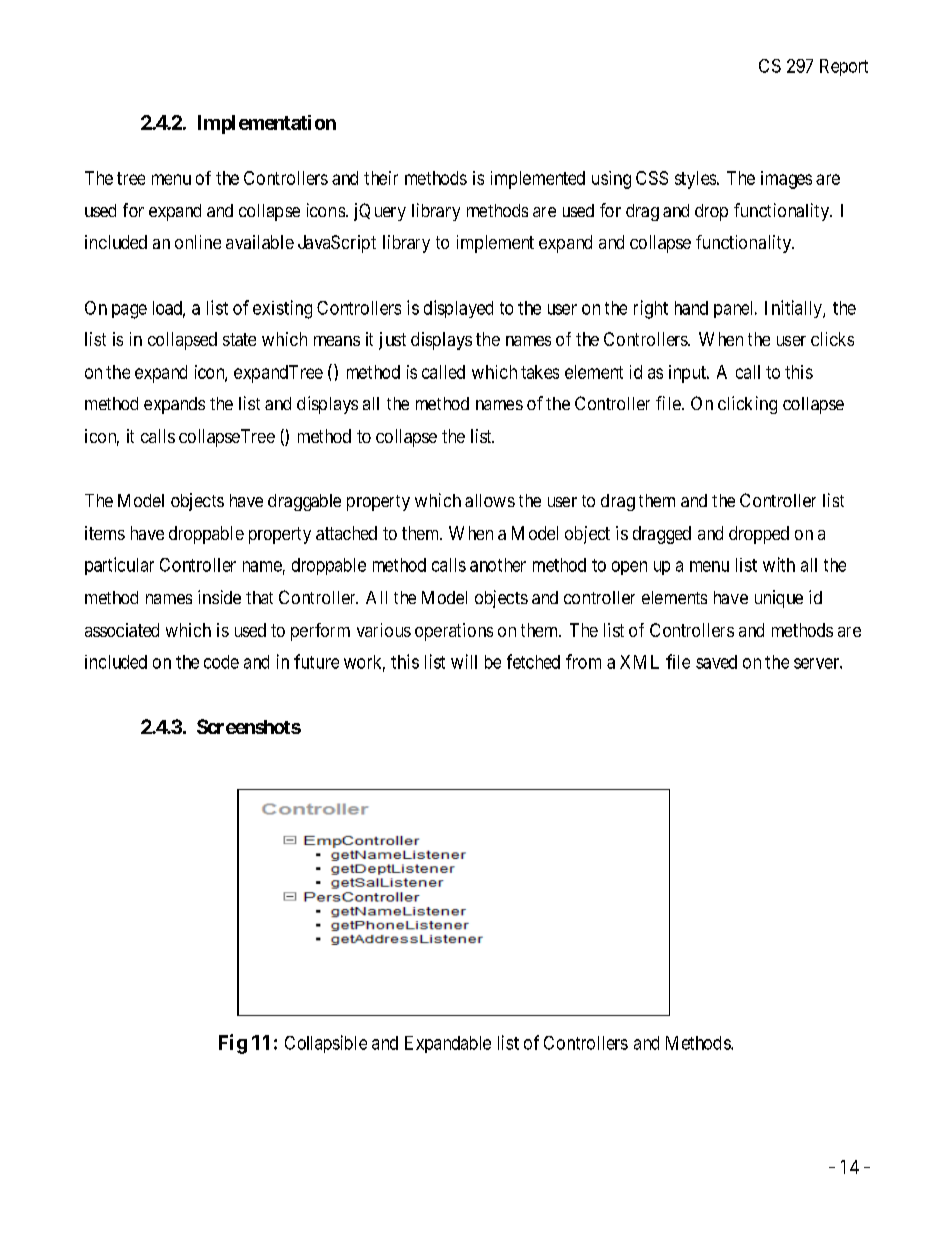  I want to click on Fig, so click(233, 1044).
